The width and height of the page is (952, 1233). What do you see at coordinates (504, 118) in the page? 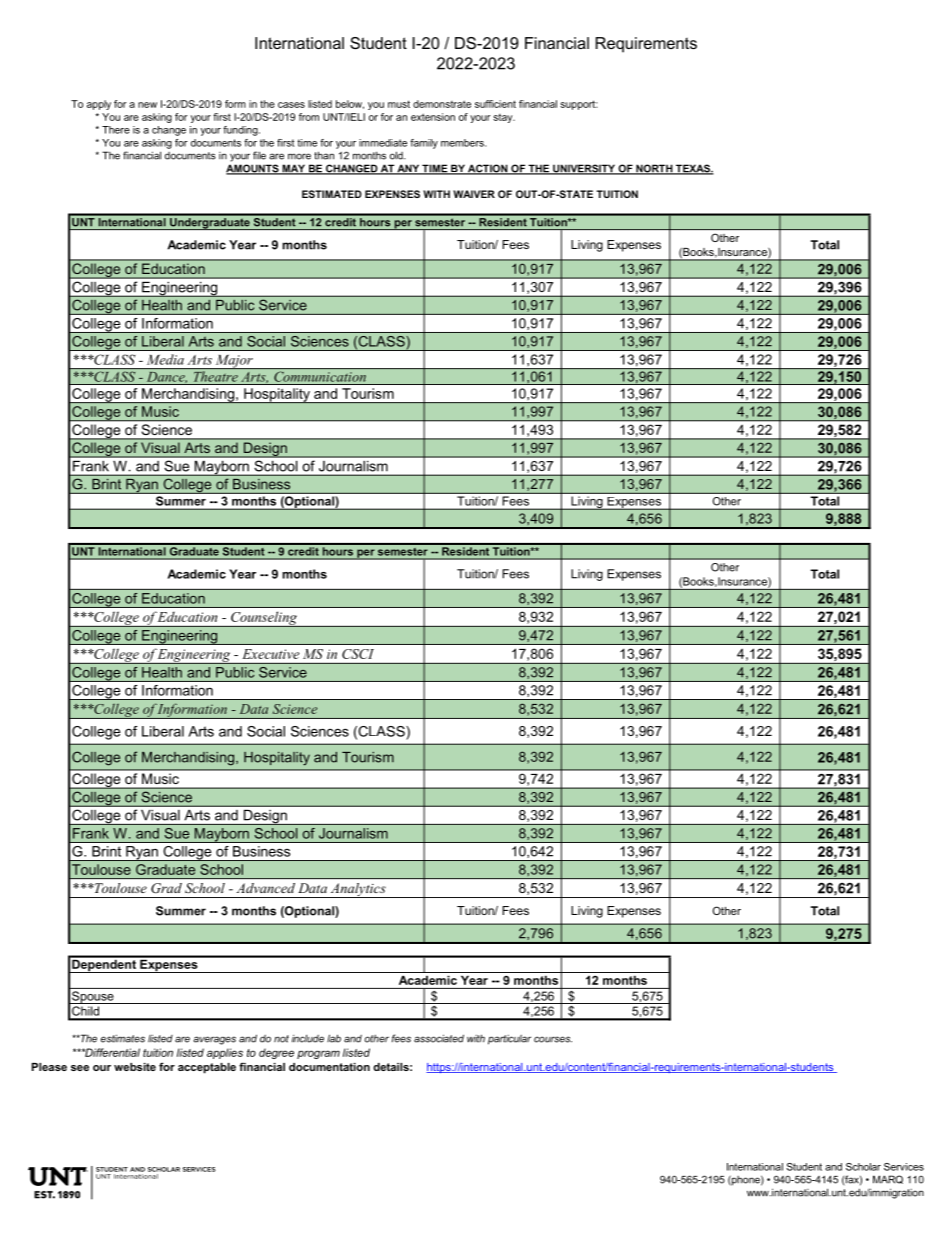
I see `stay` at bounding box center [504, 118].
